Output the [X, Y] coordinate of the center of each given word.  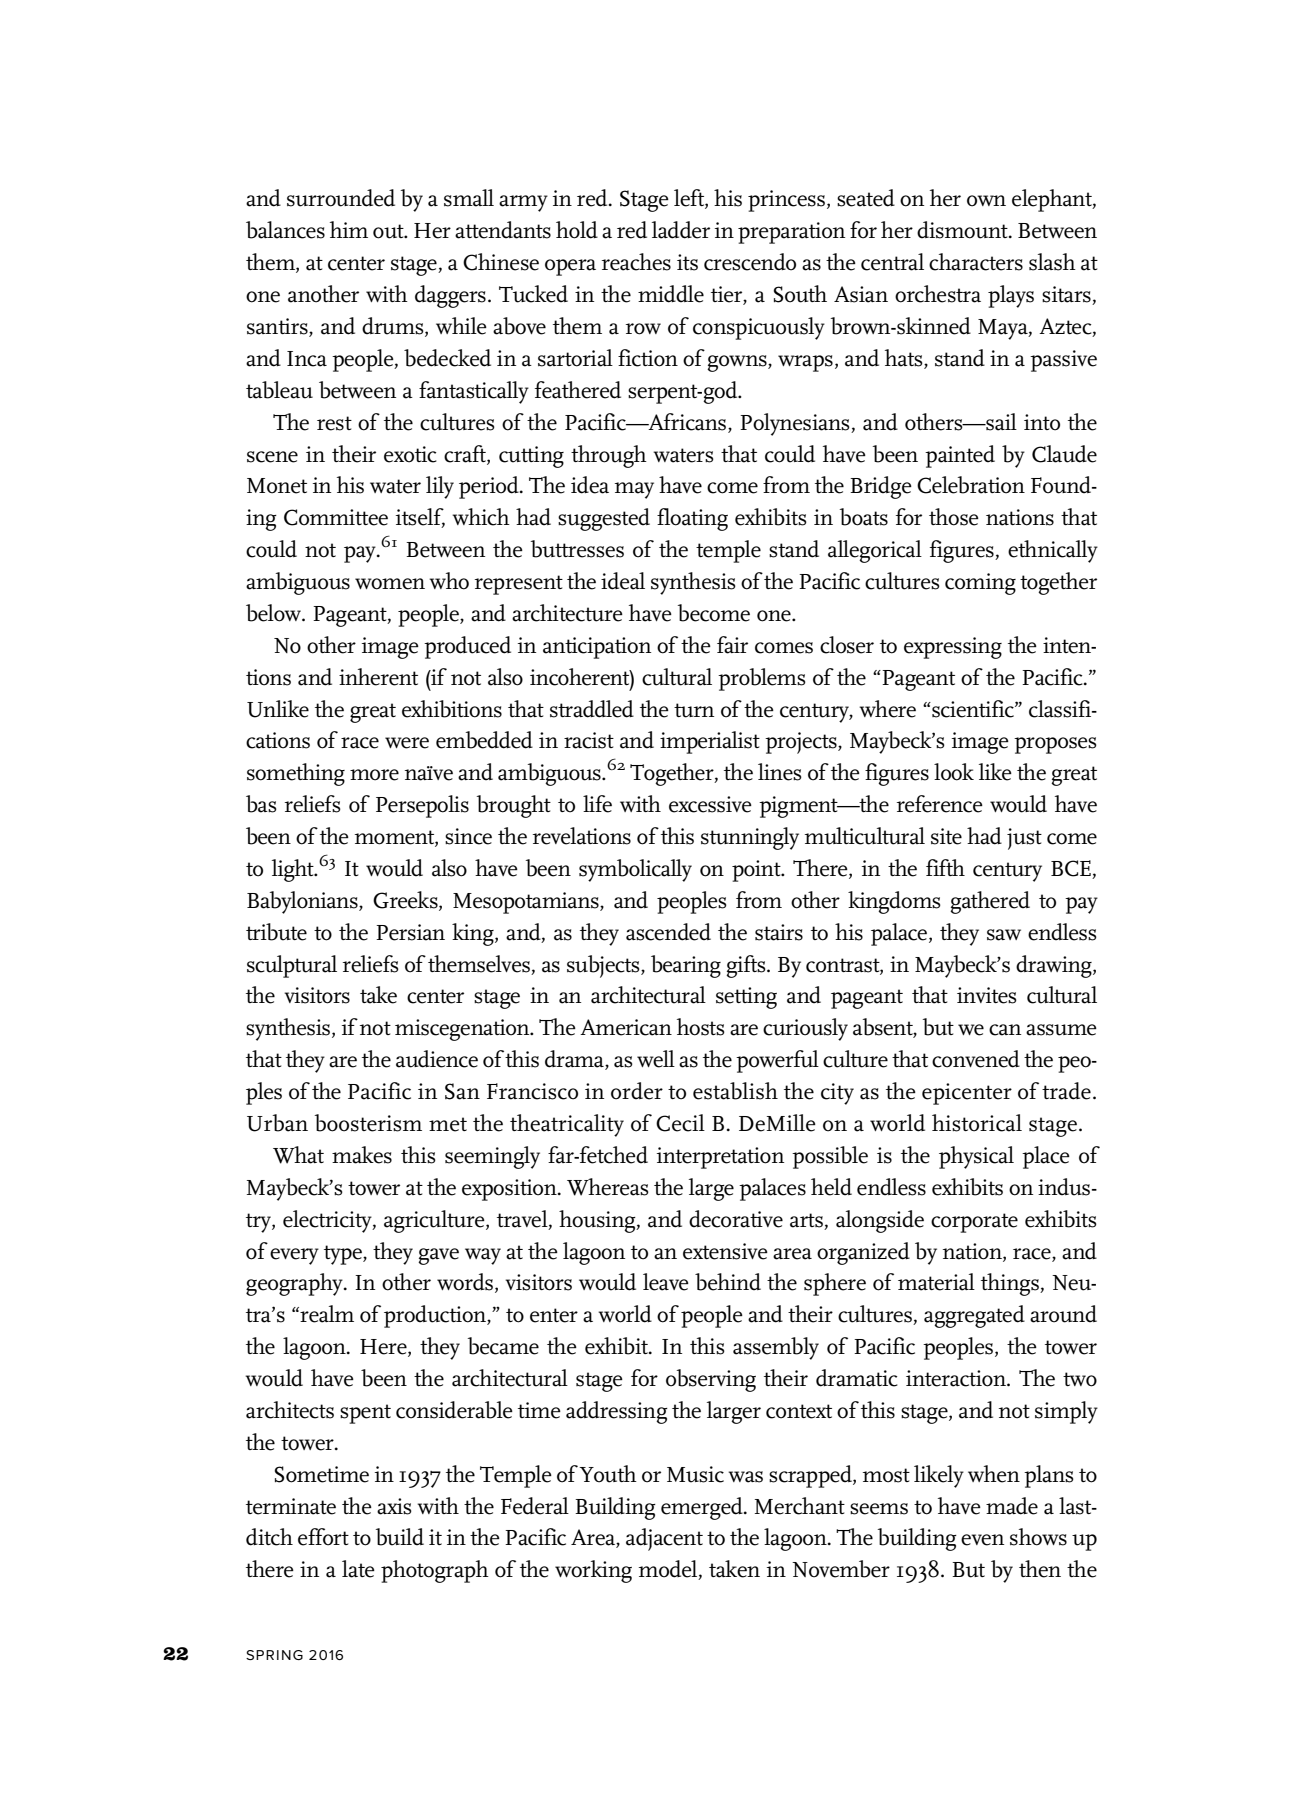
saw [1004, 935]
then [1040, 1569]
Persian [410, 932]
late [358, 1569]
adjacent [664, 1539]
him [349, 229]
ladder [681, 230]
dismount [963, 230]
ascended [668, 932]
